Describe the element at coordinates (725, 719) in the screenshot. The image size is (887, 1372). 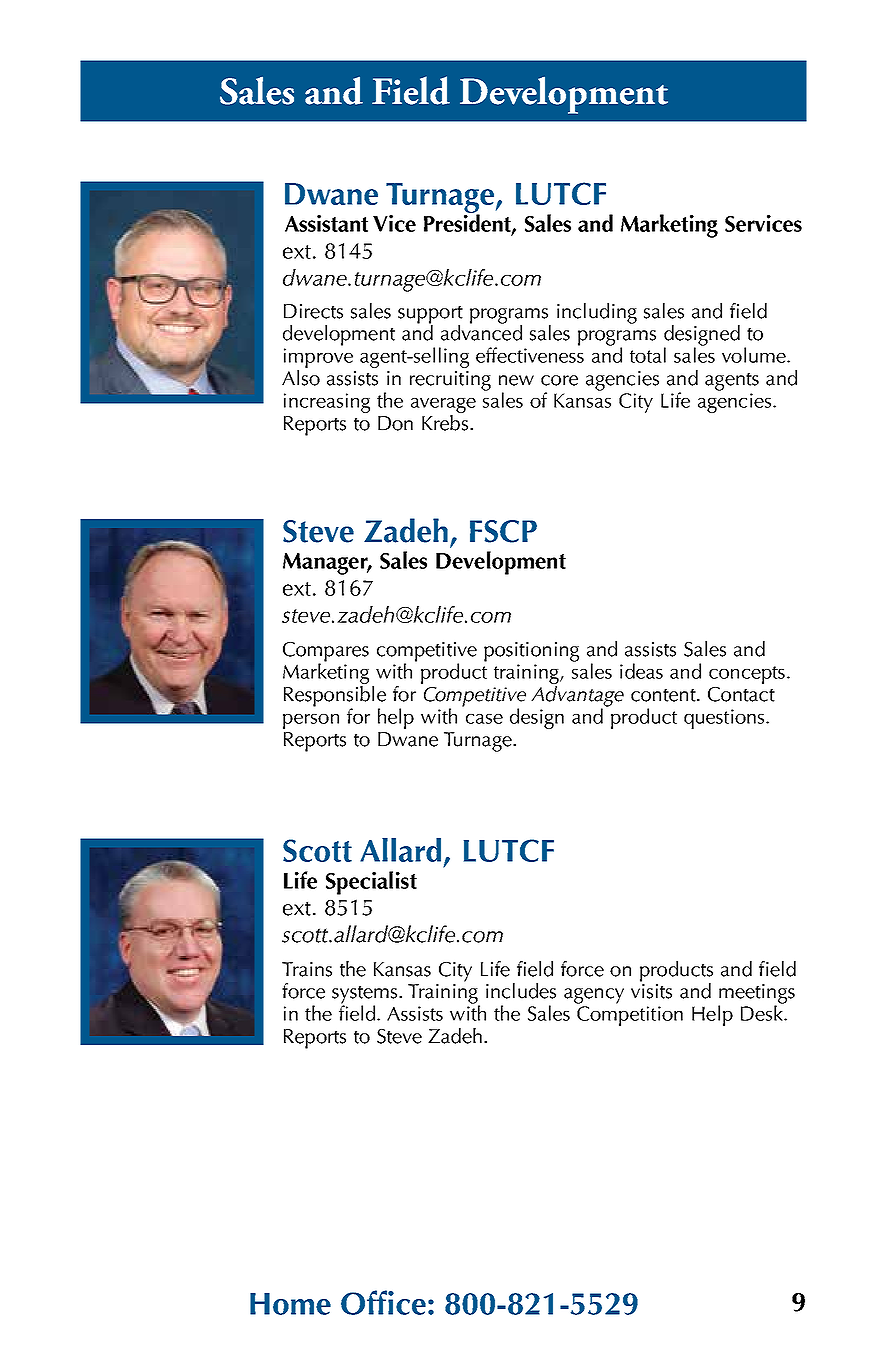
I see `questions` at that location.
